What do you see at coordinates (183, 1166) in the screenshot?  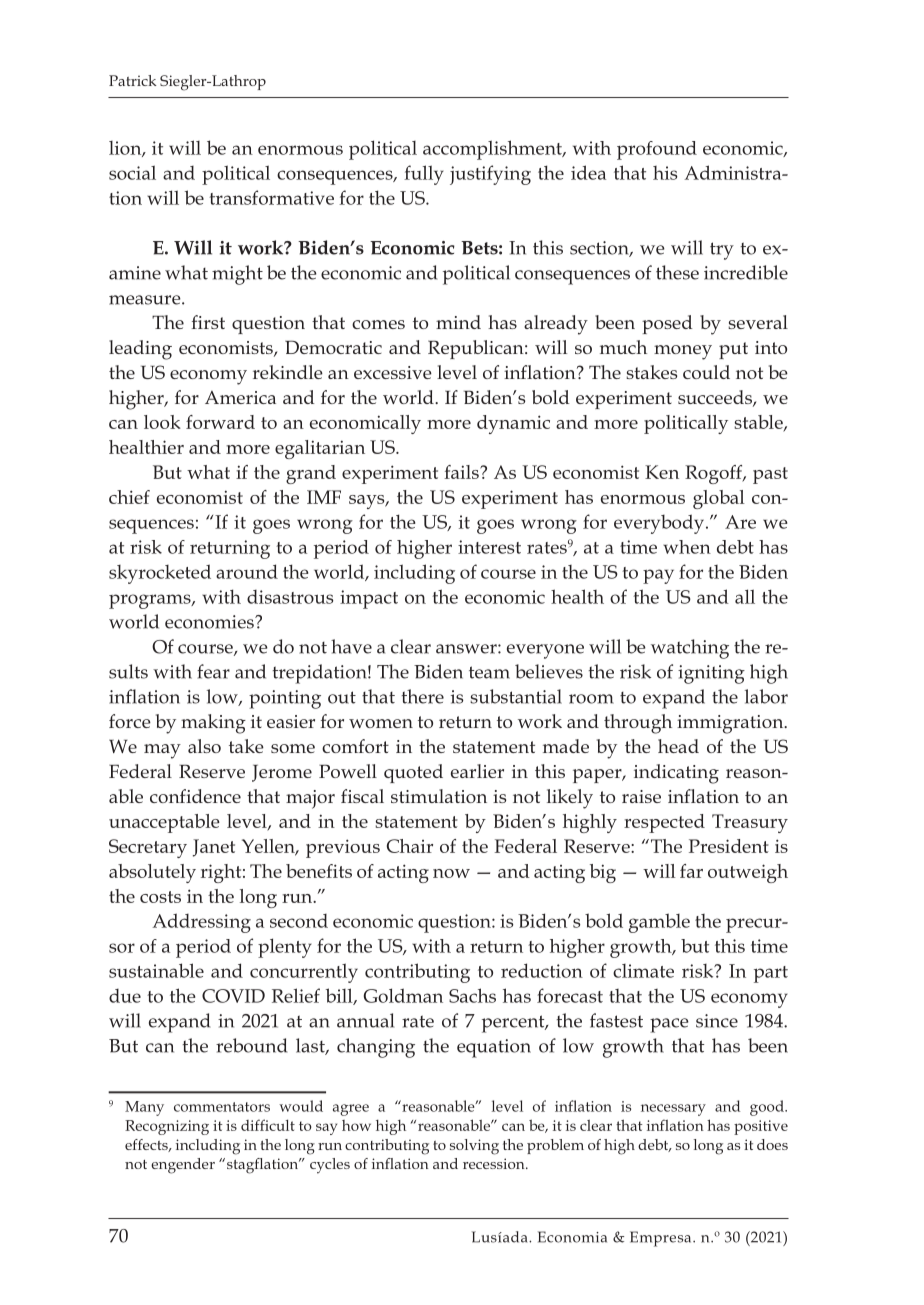 I see `engender` at bounding box center [183, 1166].
